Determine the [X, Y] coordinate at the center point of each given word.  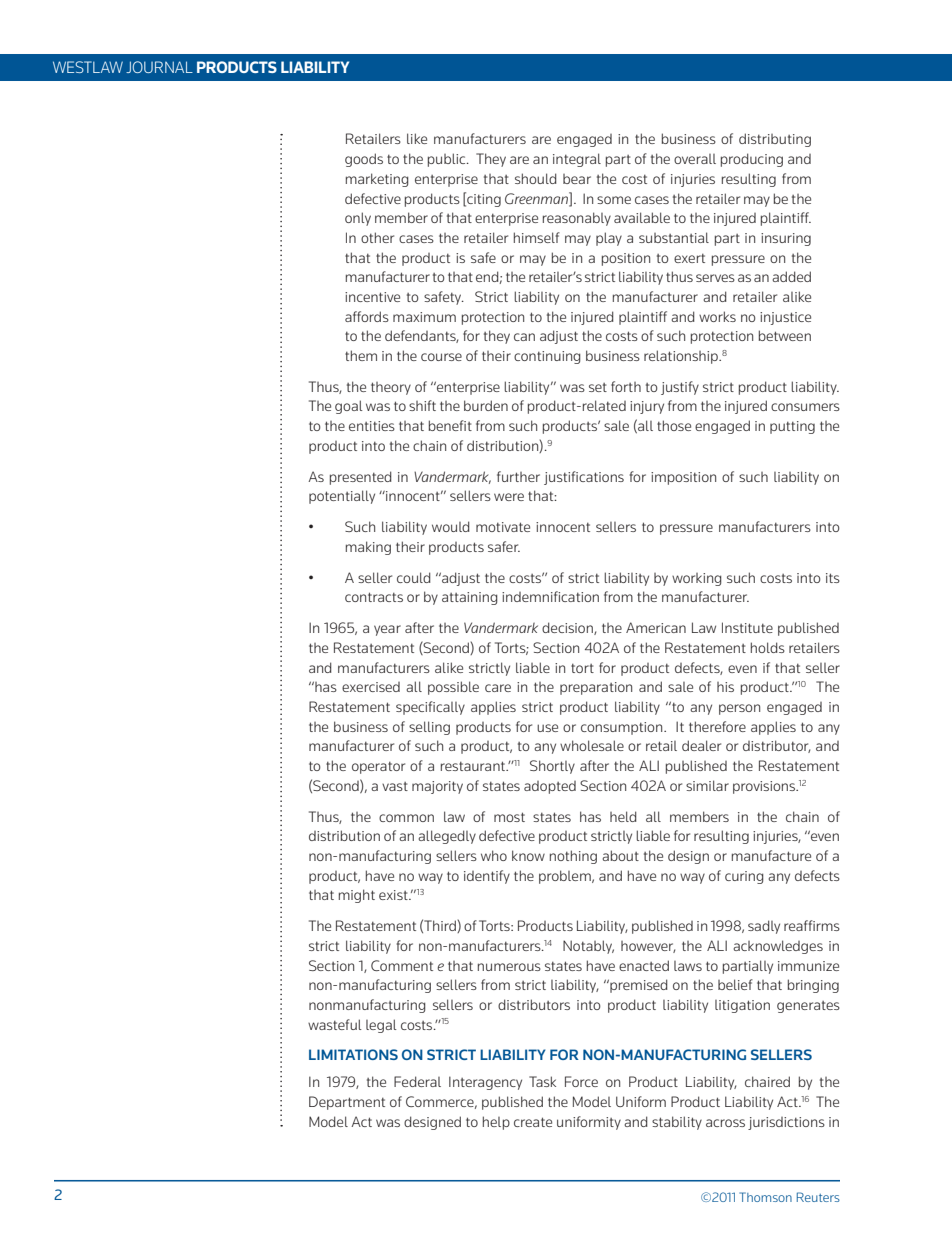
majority [437, 787]
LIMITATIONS [353, 1054]
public [448, 160]
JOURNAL [159, 67]
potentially [342, 497]
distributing [775, 140]
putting [792, 427]
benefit [450, 425]
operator [378, 767]
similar [707, 785]
